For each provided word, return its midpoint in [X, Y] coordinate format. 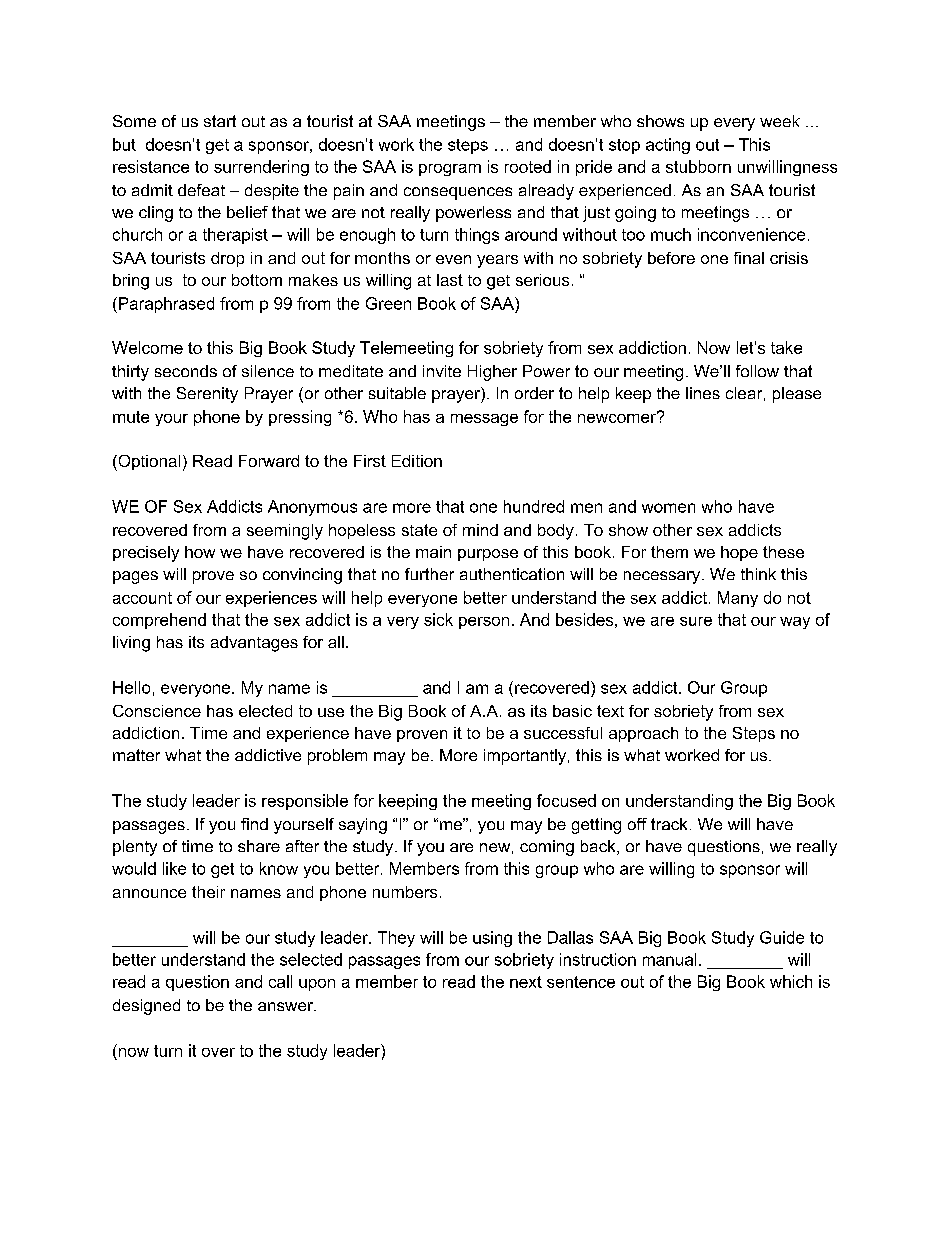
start [220, 121]
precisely [146, 554]
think [758, 574]
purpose [488, 555]
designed [146, 1007]
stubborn [698, 166]
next [526, 982]
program [450, 170]
